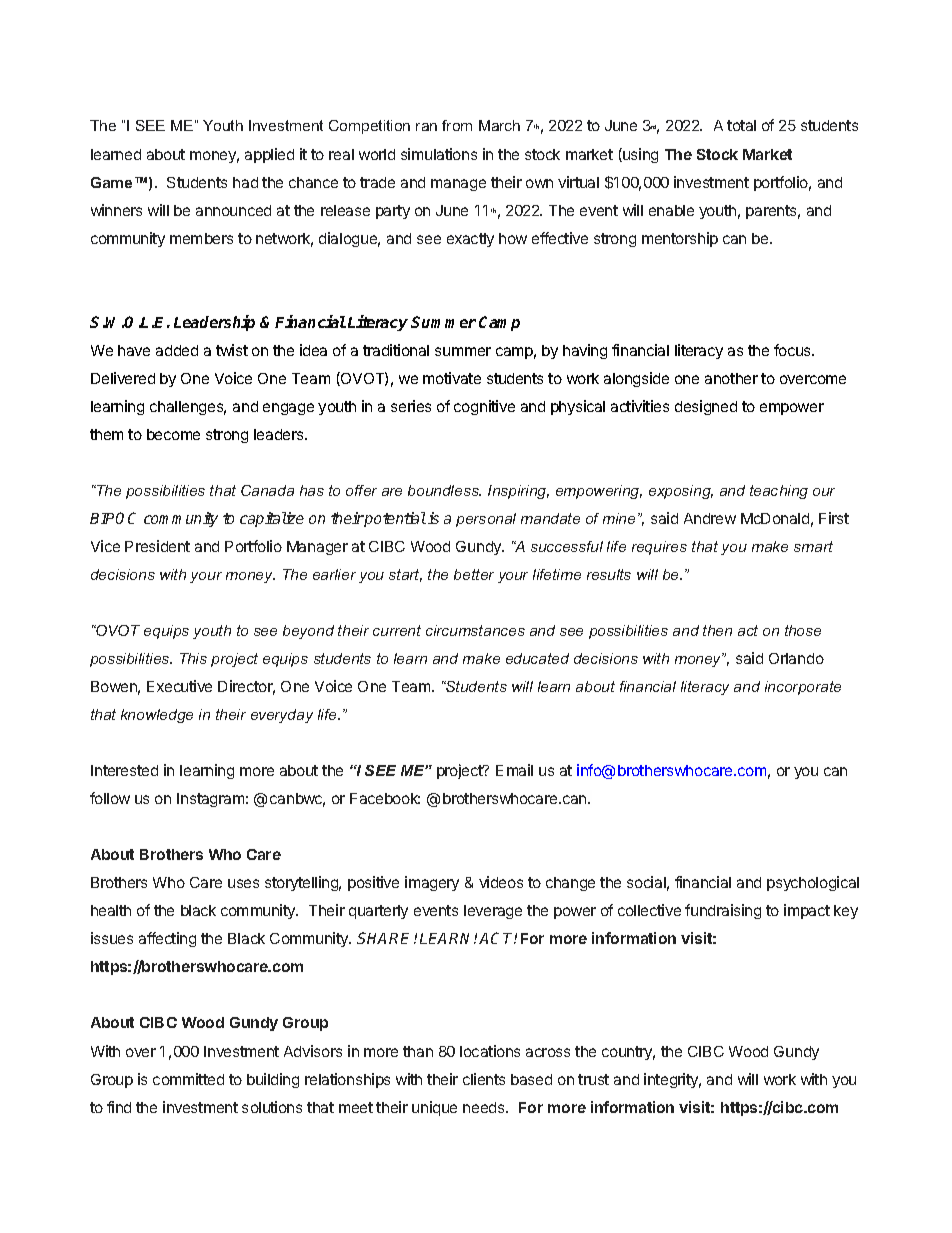  What do you see at coordinates (173, 434) in the screenshot?
I see `become` at bounding box center [173, 434].
